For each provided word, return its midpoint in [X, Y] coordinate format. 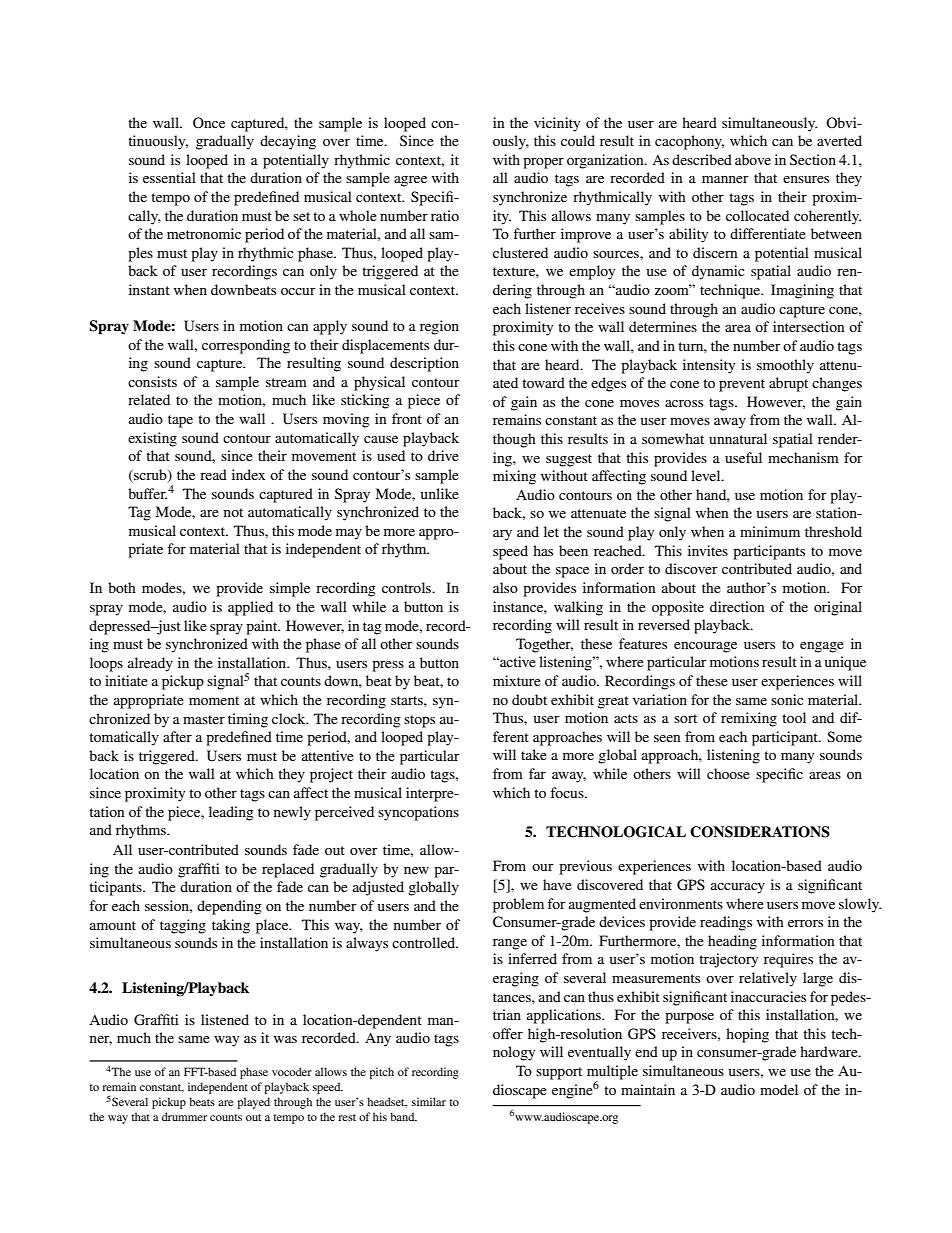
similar [429, 1101]
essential [169, 177]
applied [250, 608]
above [753, 159]
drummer [184, 1116]
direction [737, 606]
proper [543, 163]
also [505, 587]
